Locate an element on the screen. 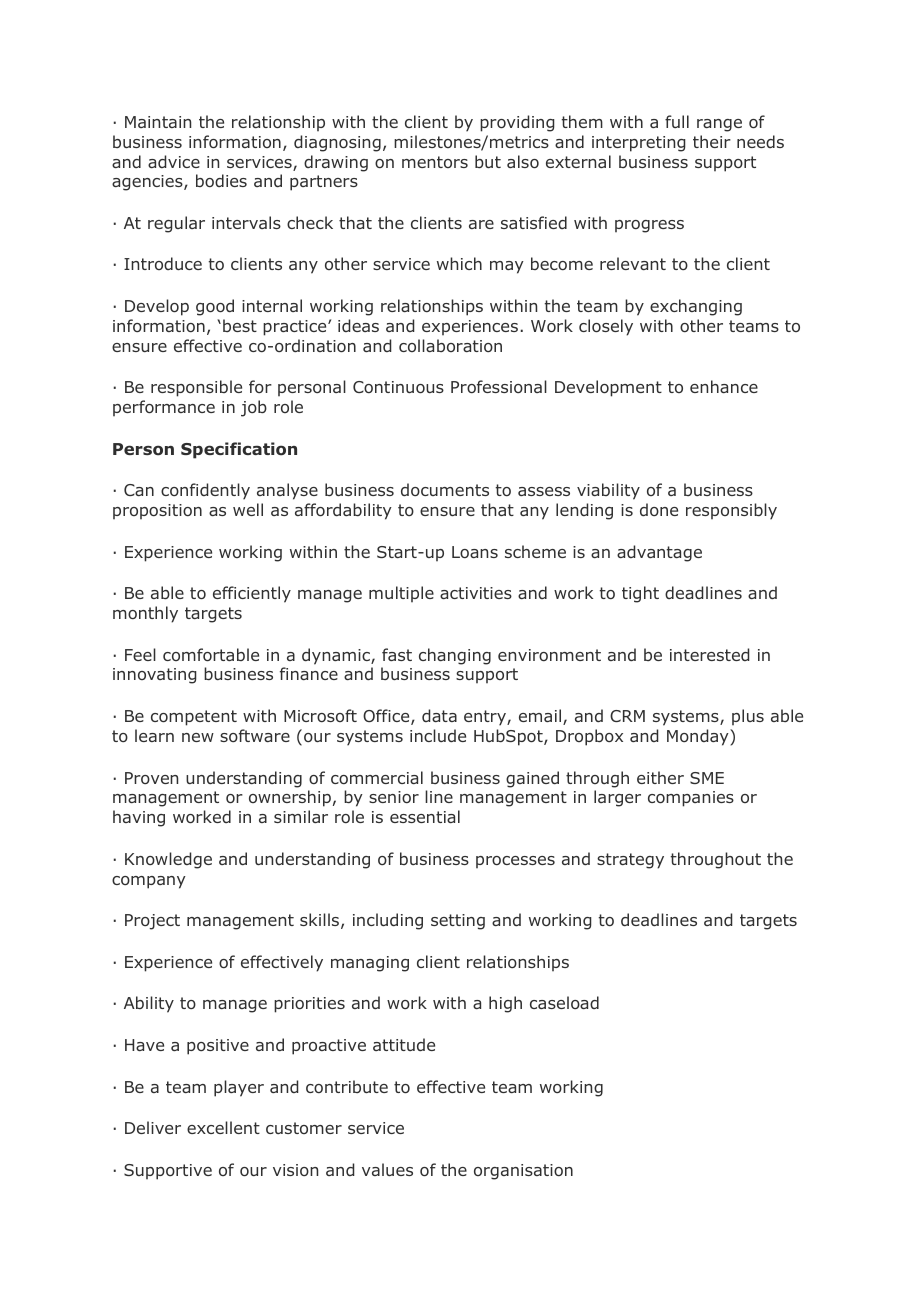  Proven is located at coordinates (151, 778).
